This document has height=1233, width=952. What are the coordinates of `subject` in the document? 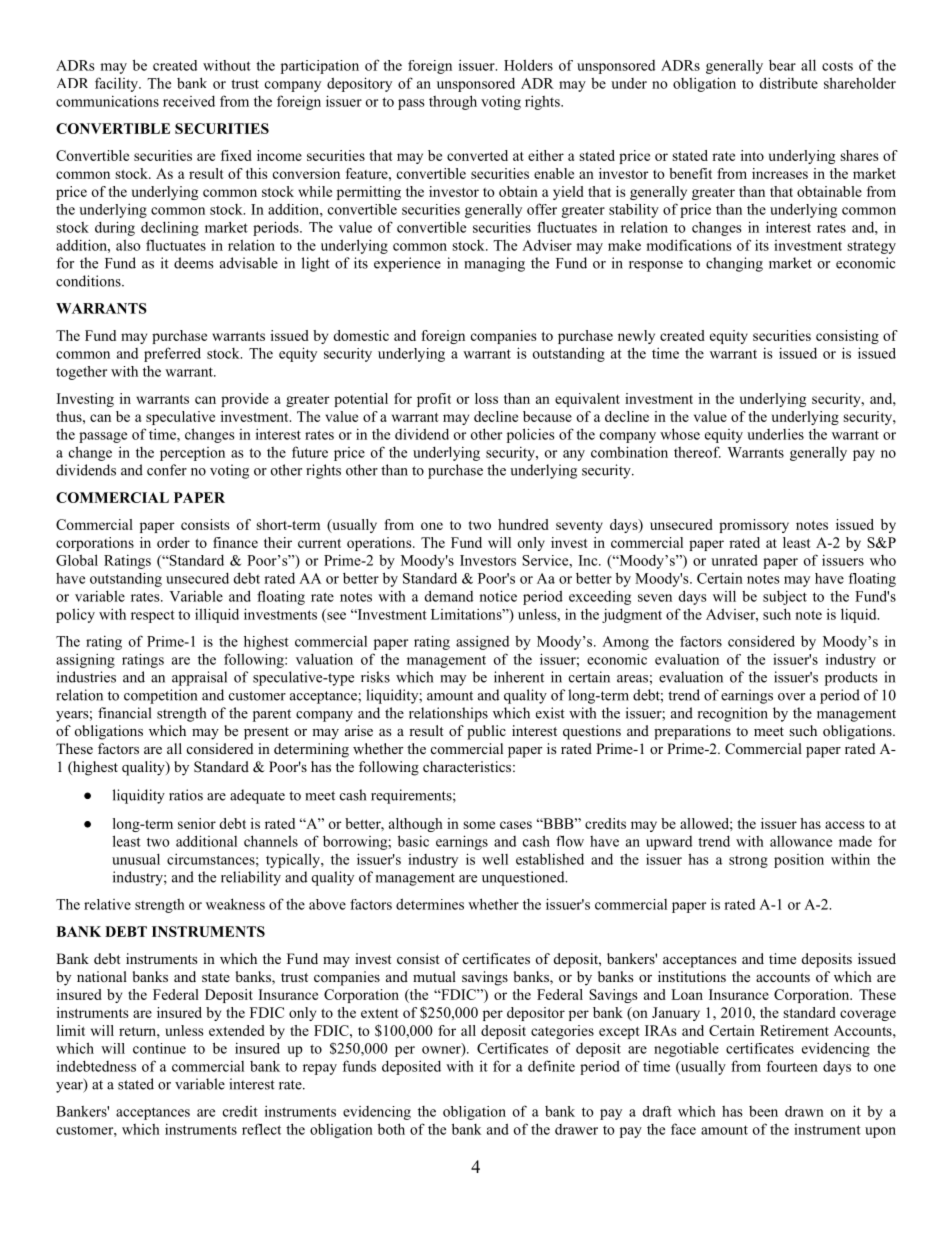 It's located at (785, 597).
